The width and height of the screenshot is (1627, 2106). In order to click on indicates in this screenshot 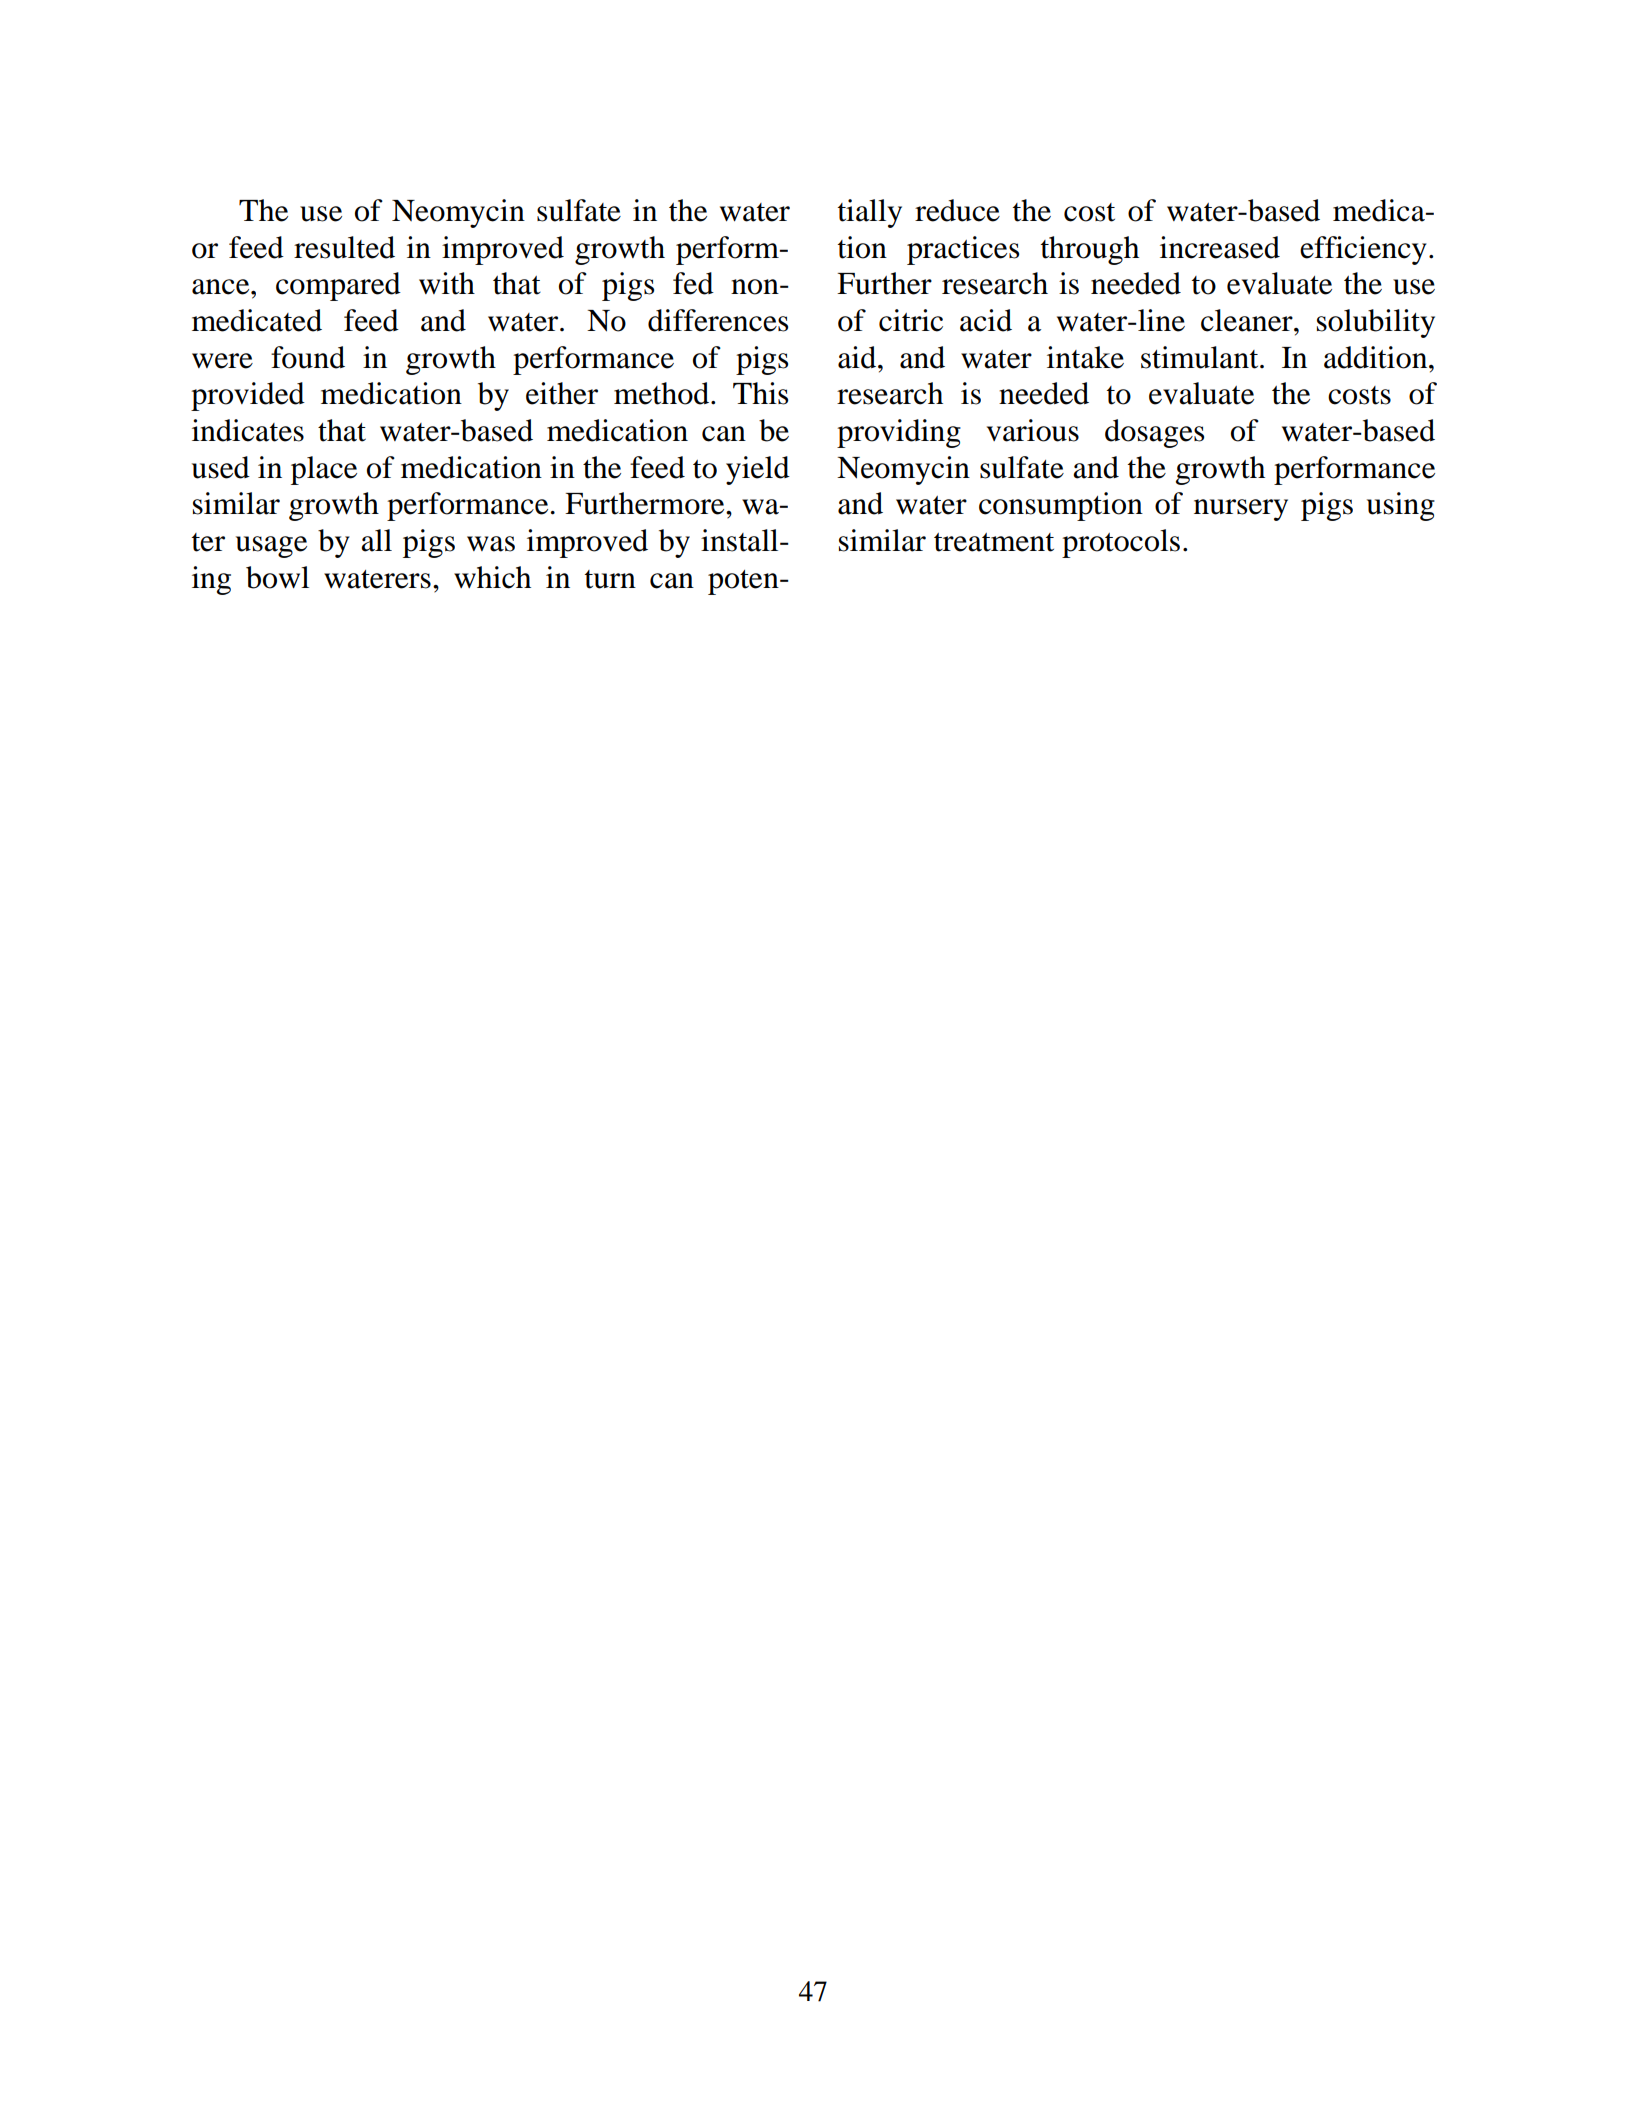, I will do `click(248, 430)`.
